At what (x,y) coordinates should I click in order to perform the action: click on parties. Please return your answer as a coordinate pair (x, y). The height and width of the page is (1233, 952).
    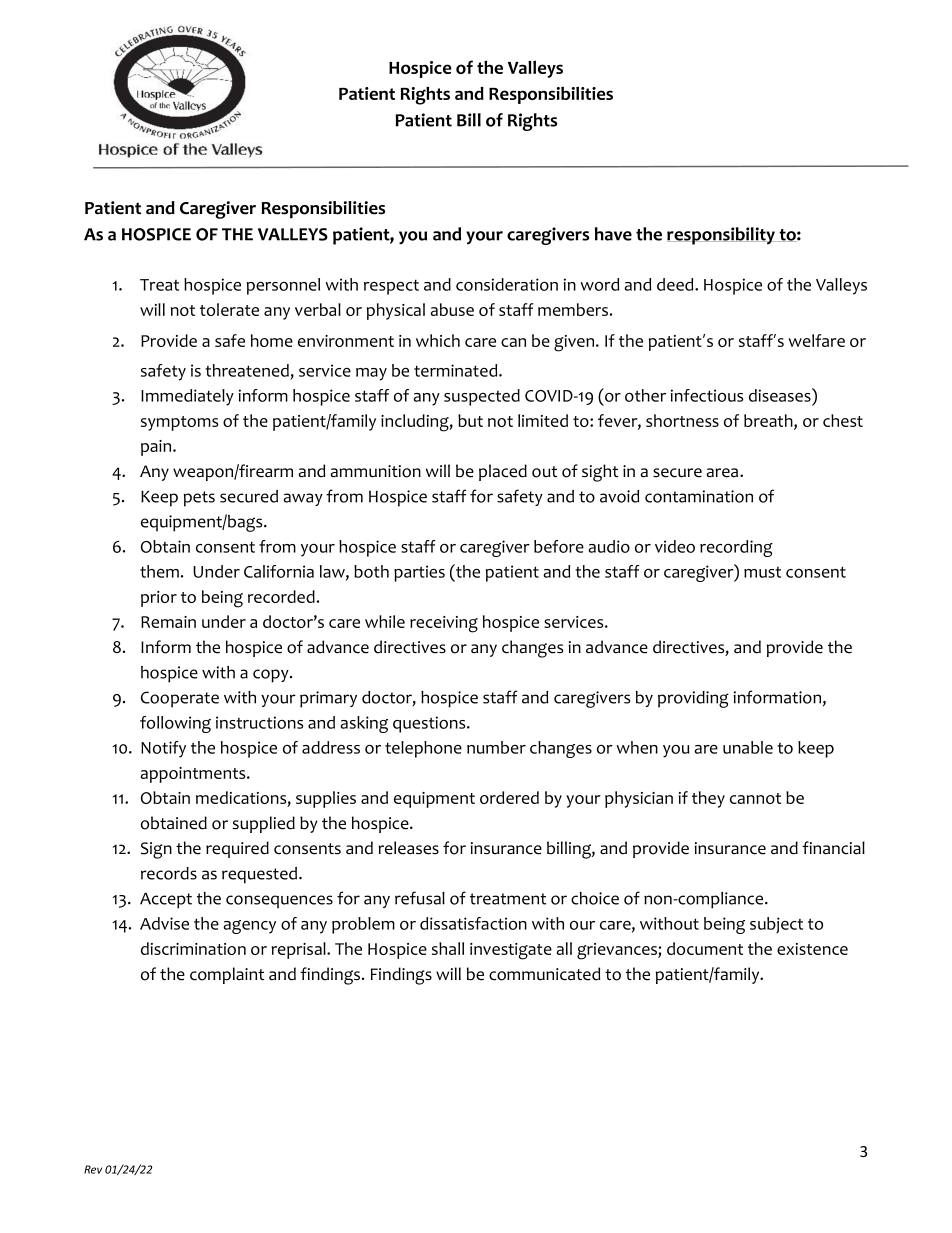
    Looking at the image, I should click on (419, 573).
